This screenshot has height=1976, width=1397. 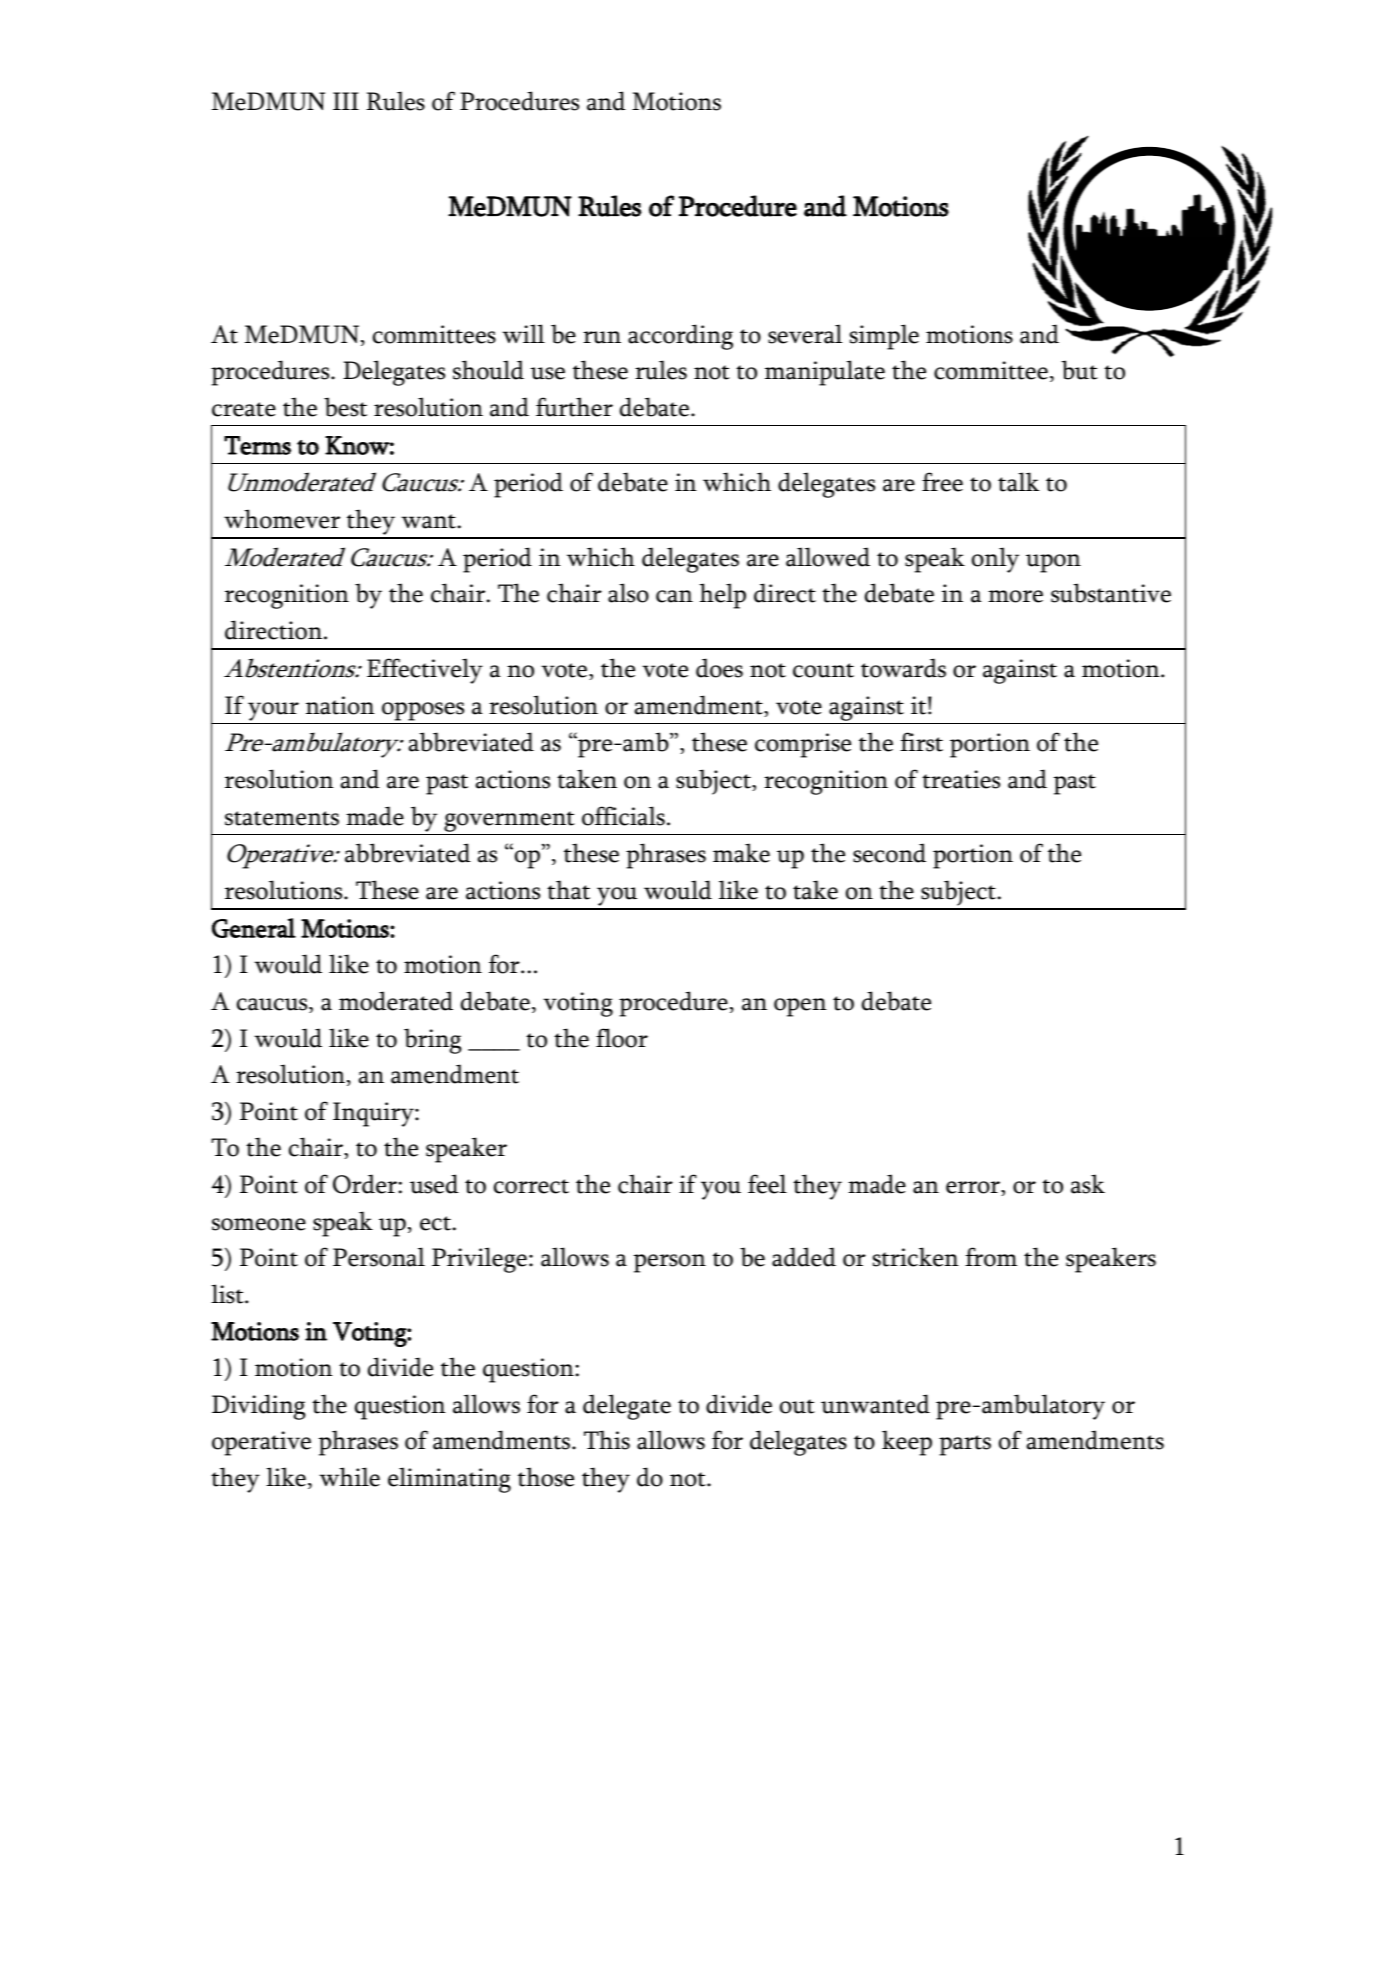 What do you see at coordinates (680, 337) in the screenshot?
I see `according` at bounding box center [680, 337].
